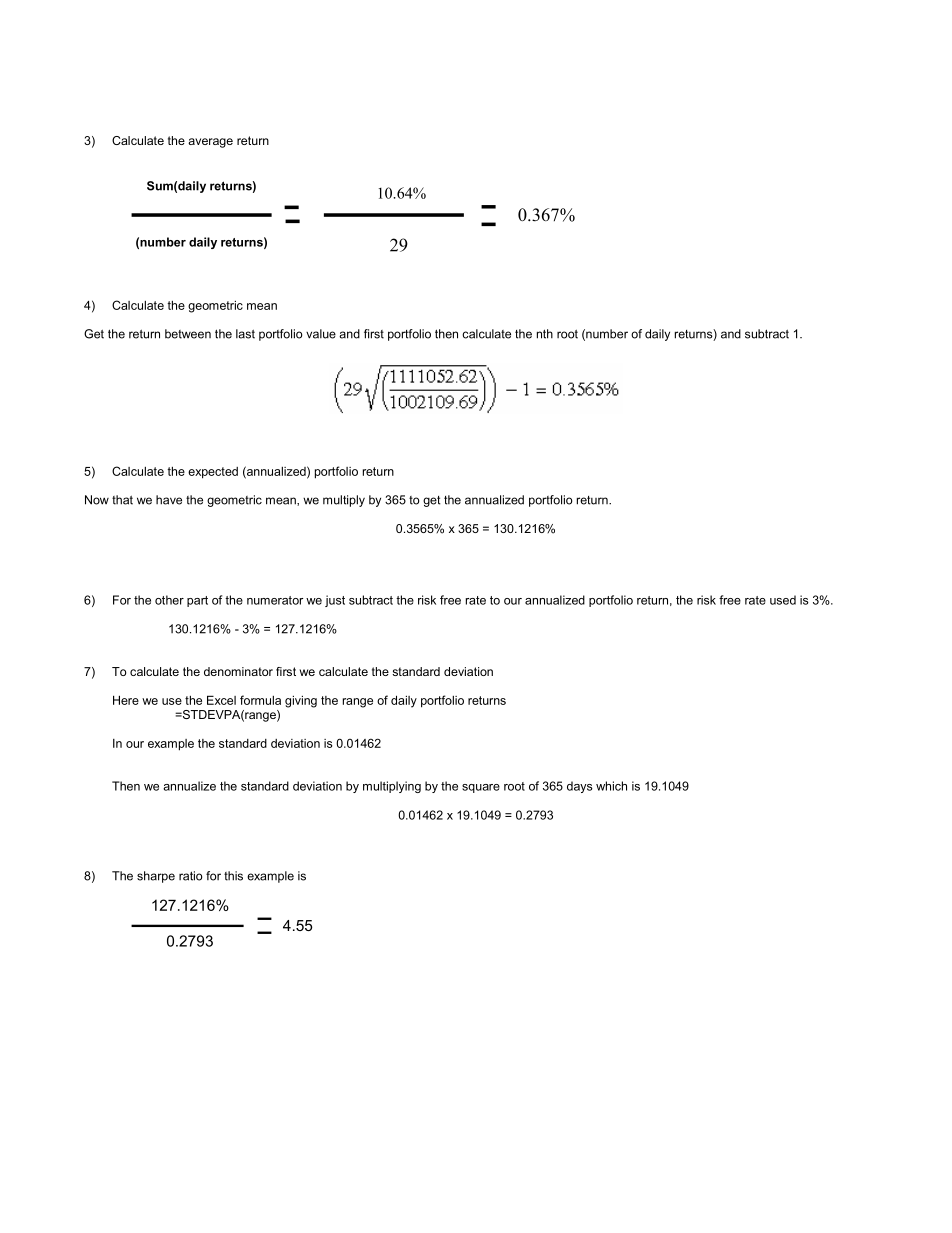 The width and height of the screenshot is (952, 1233). What do you see at coordinates (611, 786) in the screenshot?
I see `which` at bounding box center [611, 786].
